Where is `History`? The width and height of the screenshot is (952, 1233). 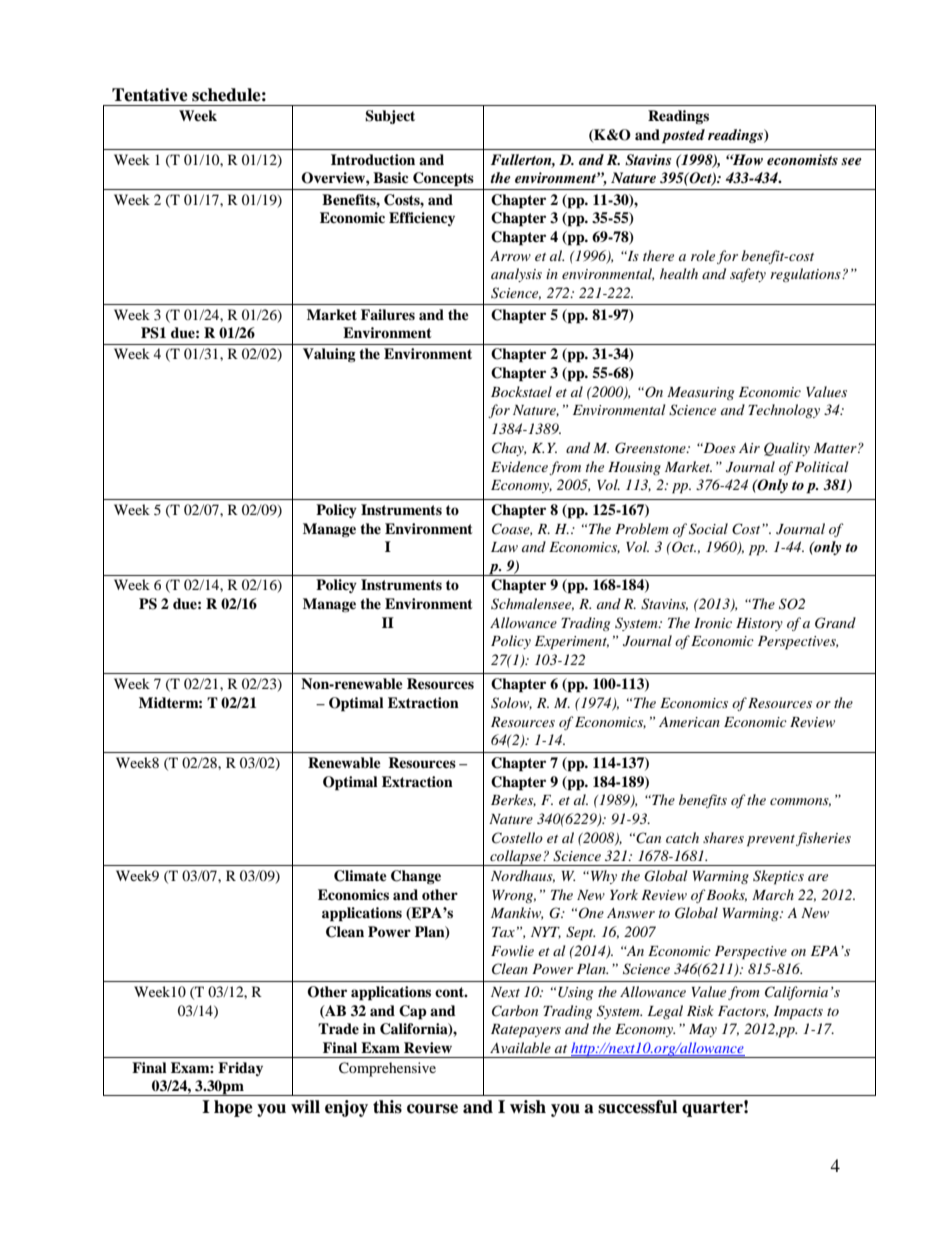 History is located at coordinates (759, 624).
